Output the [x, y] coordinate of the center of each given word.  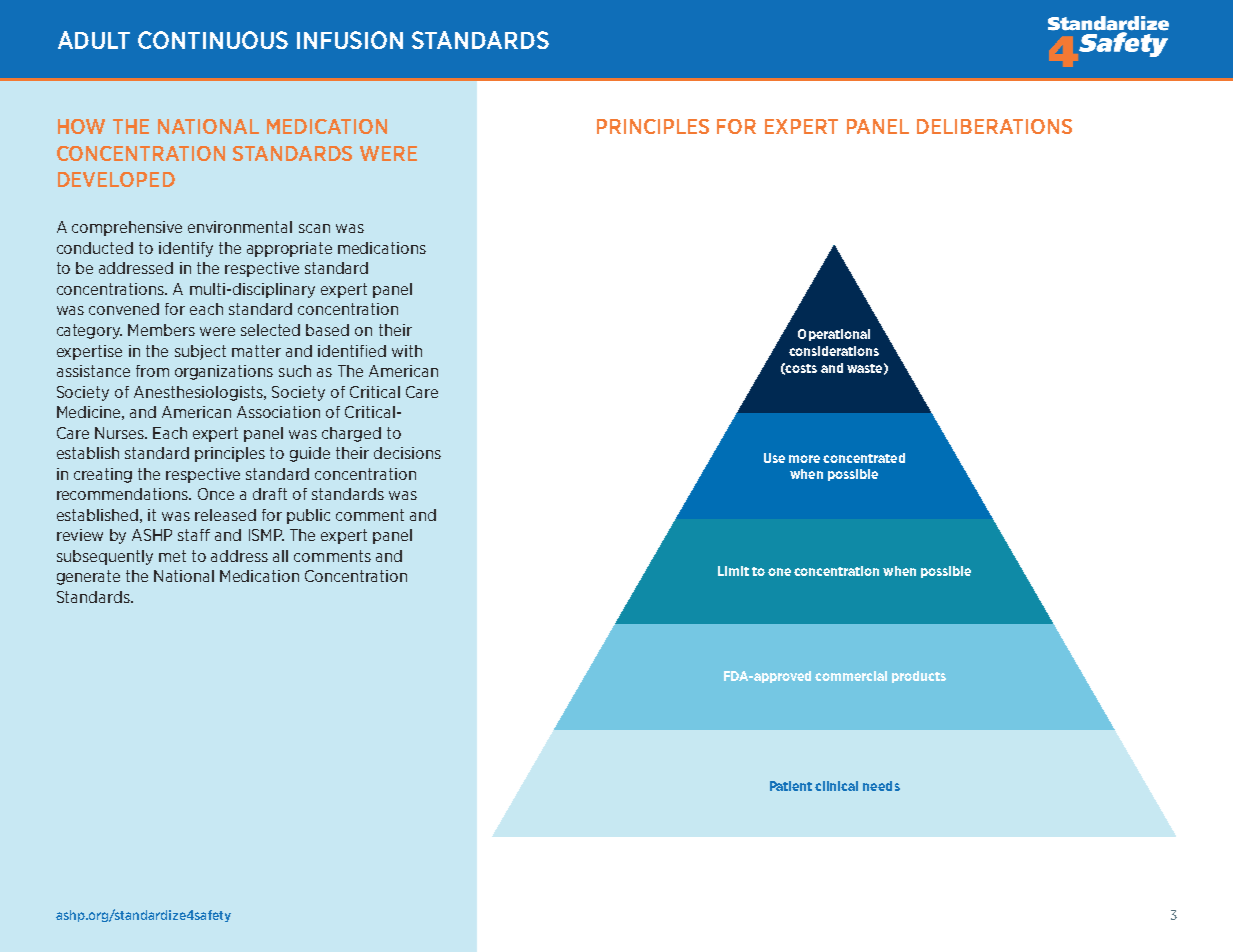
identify [186, 249]
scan [314, 228]
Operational [834, 335]
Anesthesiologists [199, 393]
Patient [791, 786]
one [779, 572]
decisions [407, 453]
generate [88, 577]
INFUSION [350, 40]
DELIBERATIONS [994, 126]
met [172, 556]
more [804, 459]
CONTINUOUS [213, 40]
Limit [733, 571]
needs [881, 786]
